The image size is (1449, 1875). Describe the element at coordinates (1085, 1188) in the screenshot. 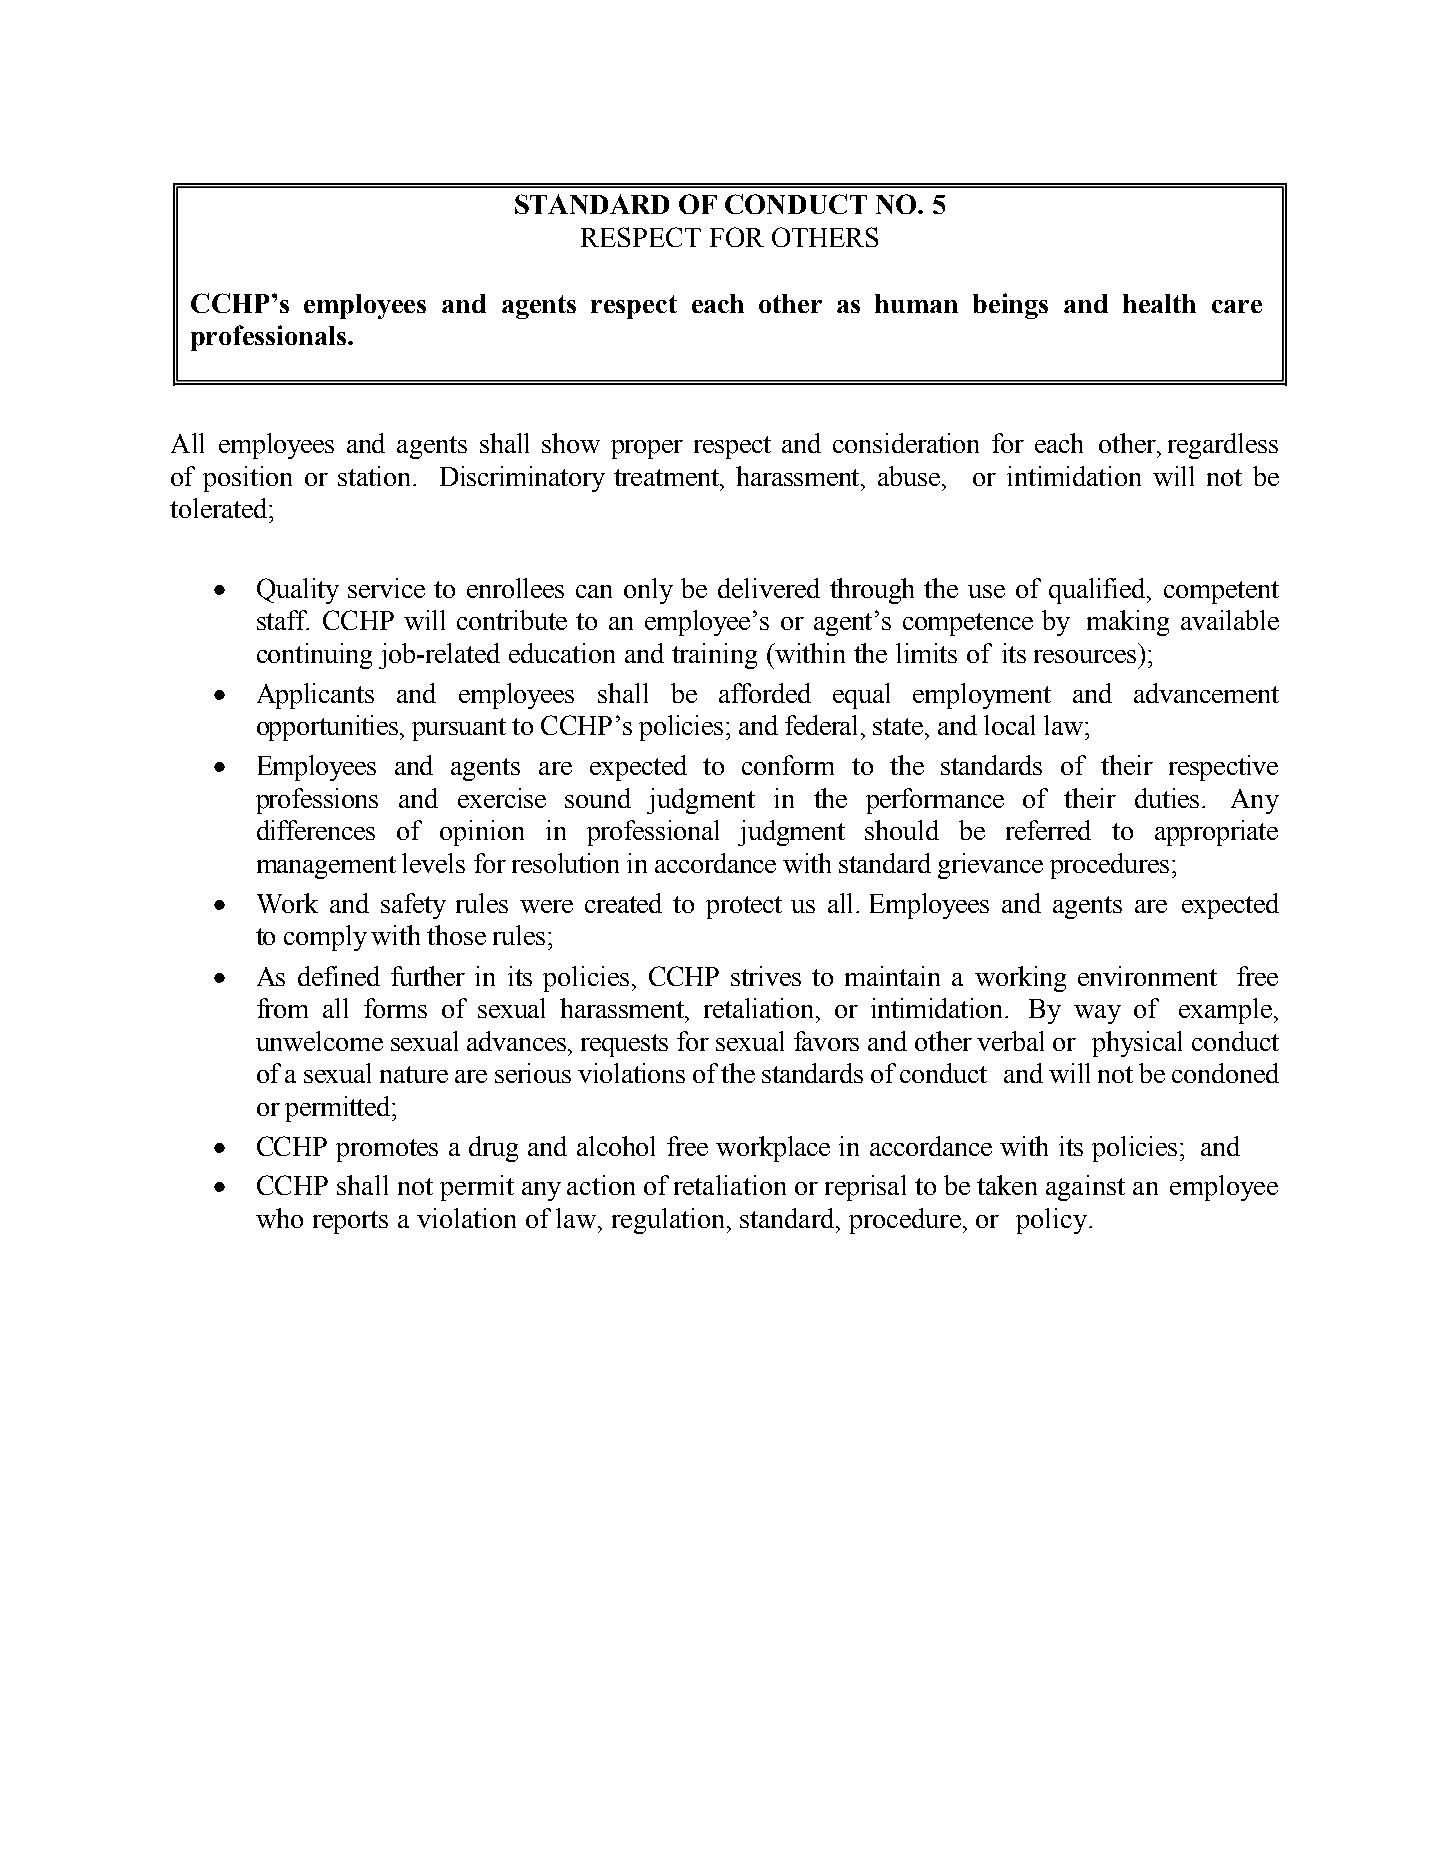

I see `against` at that location.
